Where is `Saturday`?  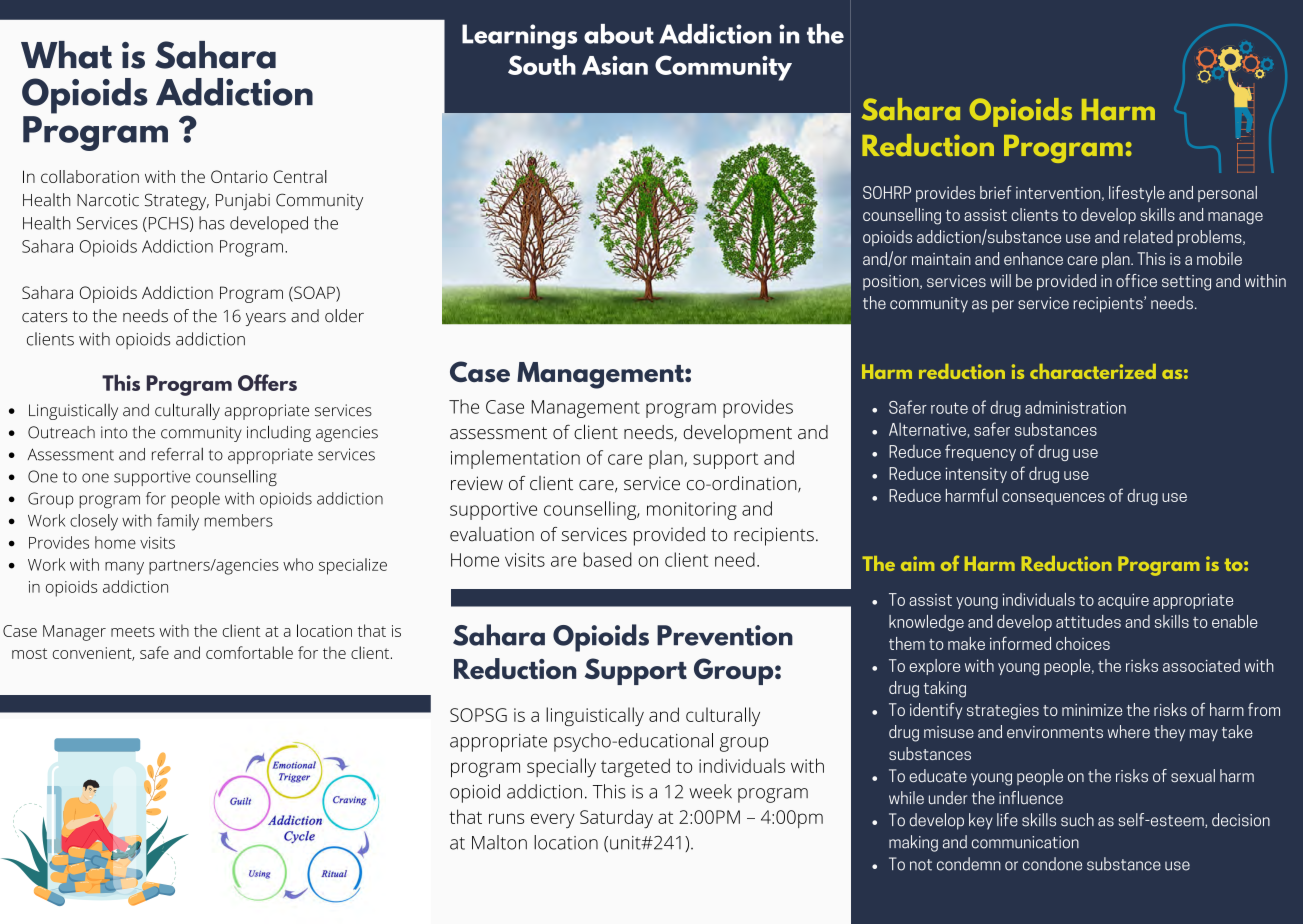
Saturday is located at coordinates (616, 819).
